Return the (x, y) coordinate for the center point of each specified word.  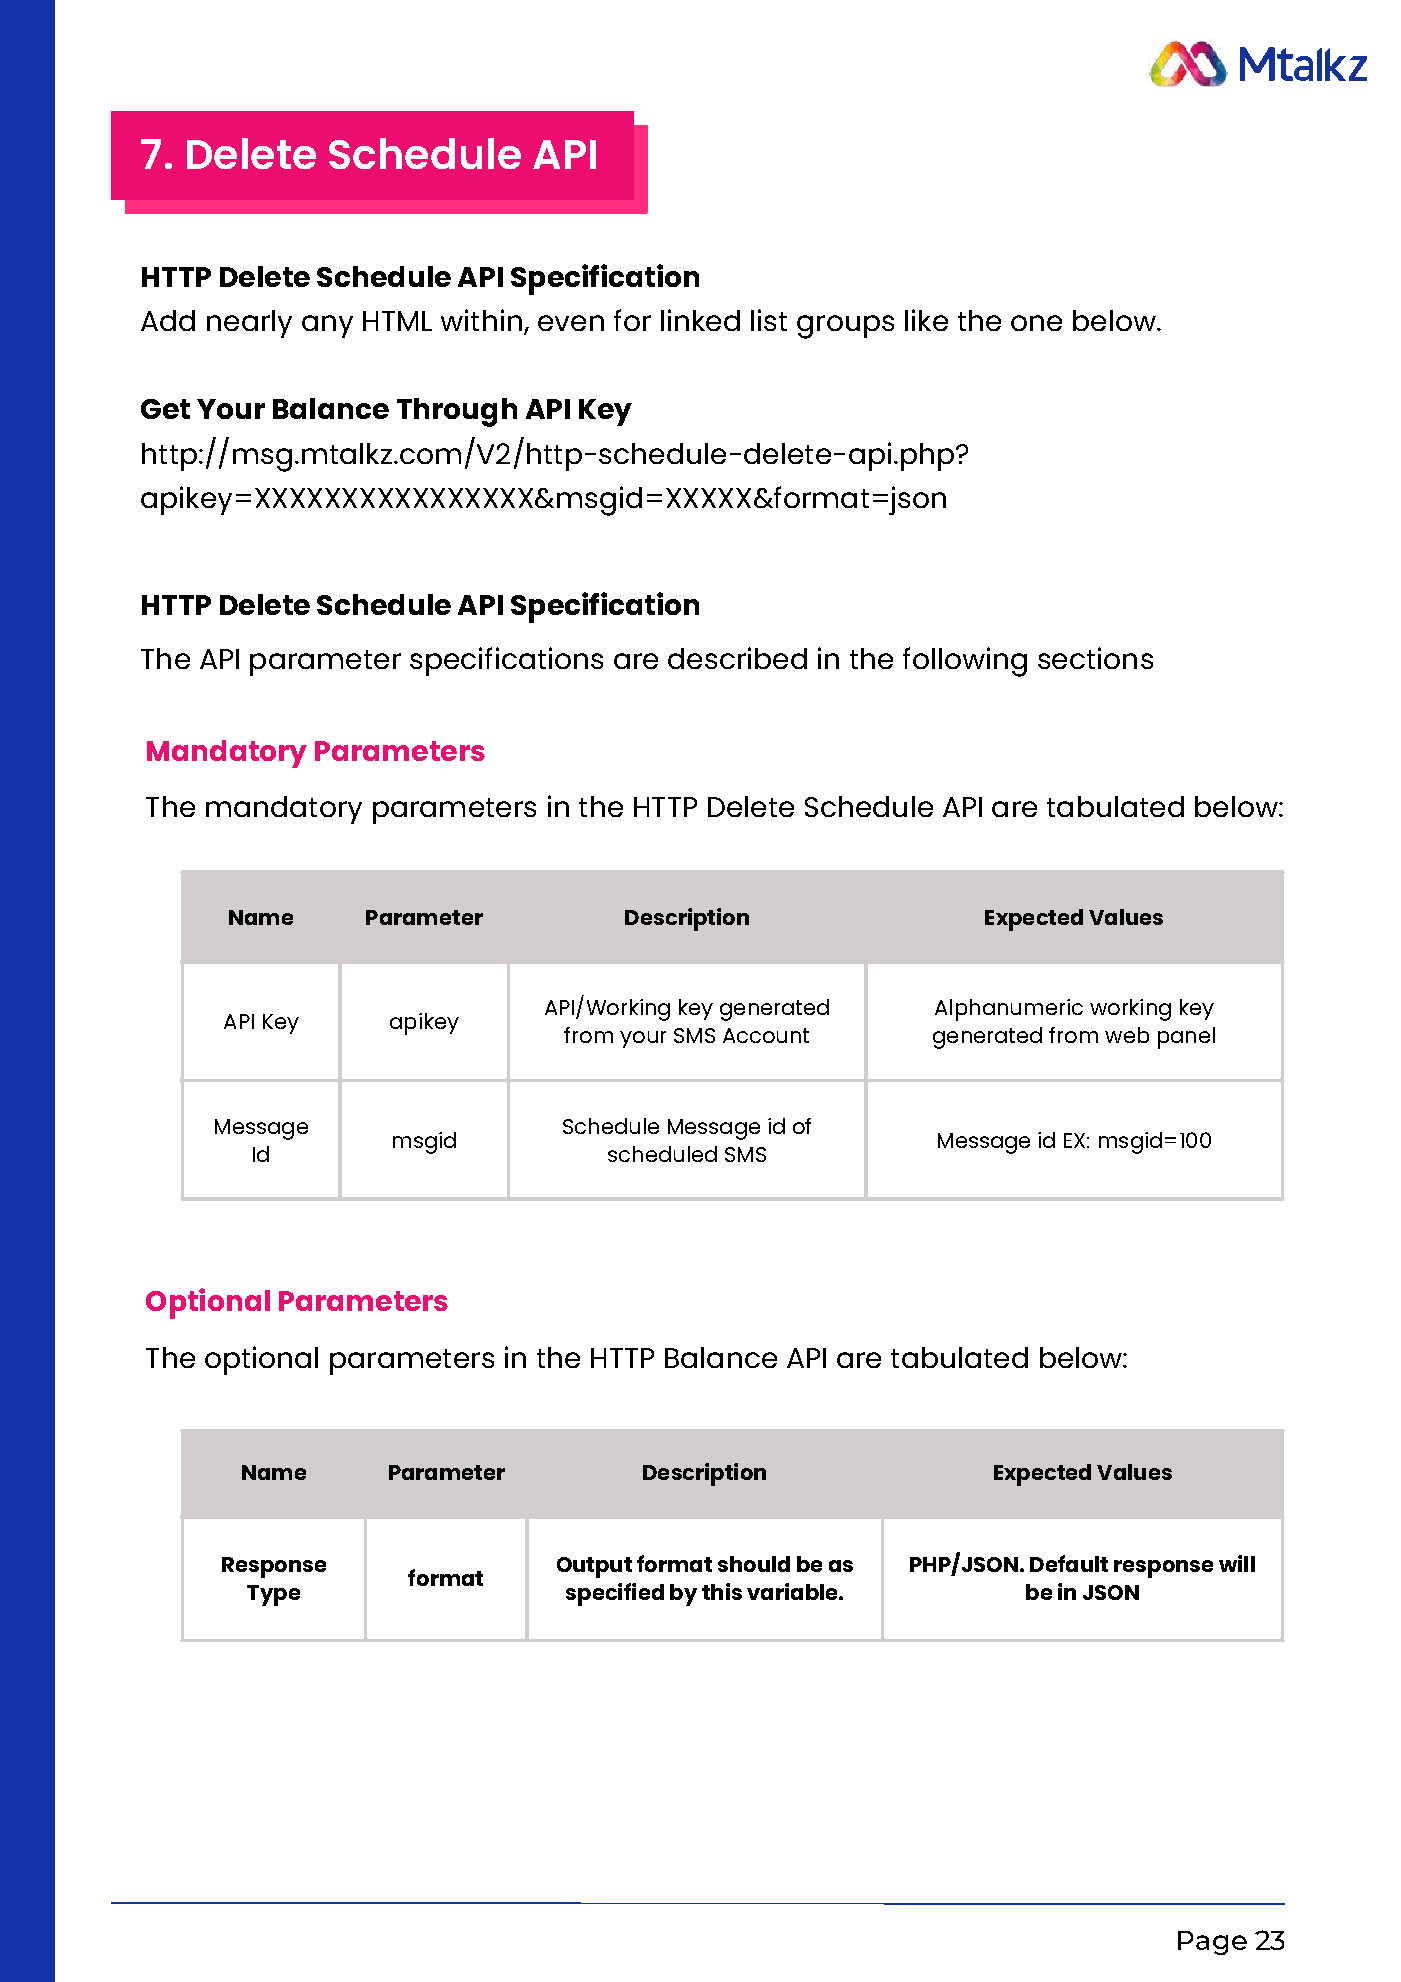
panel (1186, 1038)
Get (165, 409)
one (1036, 323)
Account (766, 1035)
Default (1069, 1563)
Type (273, 1595)
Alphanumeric (1009, 1010)
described (737, 658)
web (1127, 1035)
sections (1095, 658)
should (754, 1564)
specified (615, 1594)
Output (594, 1567)
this (722, 1591)
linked (700, 320)
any (327, 326)
